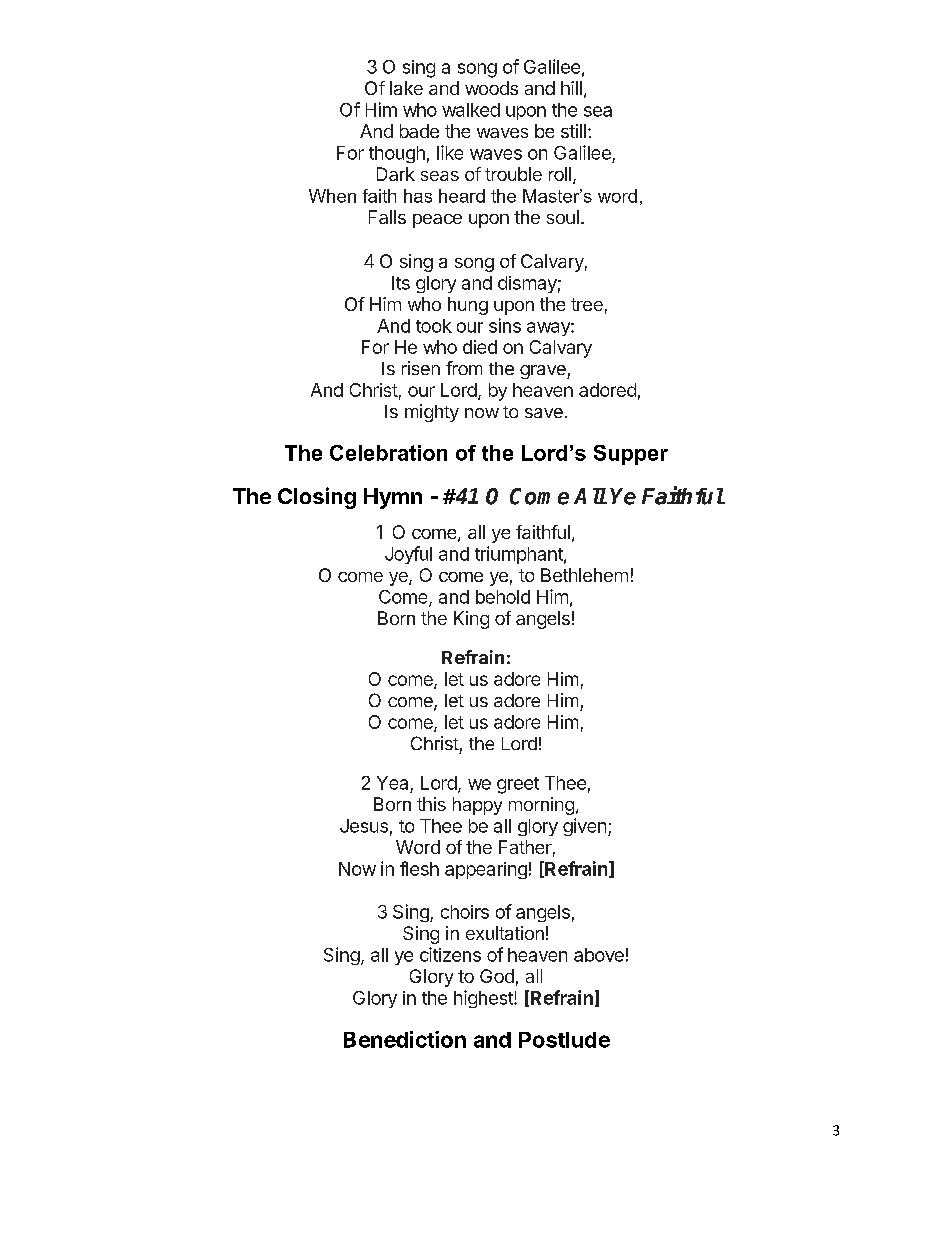  I want to click on still, so click(573, 131).
